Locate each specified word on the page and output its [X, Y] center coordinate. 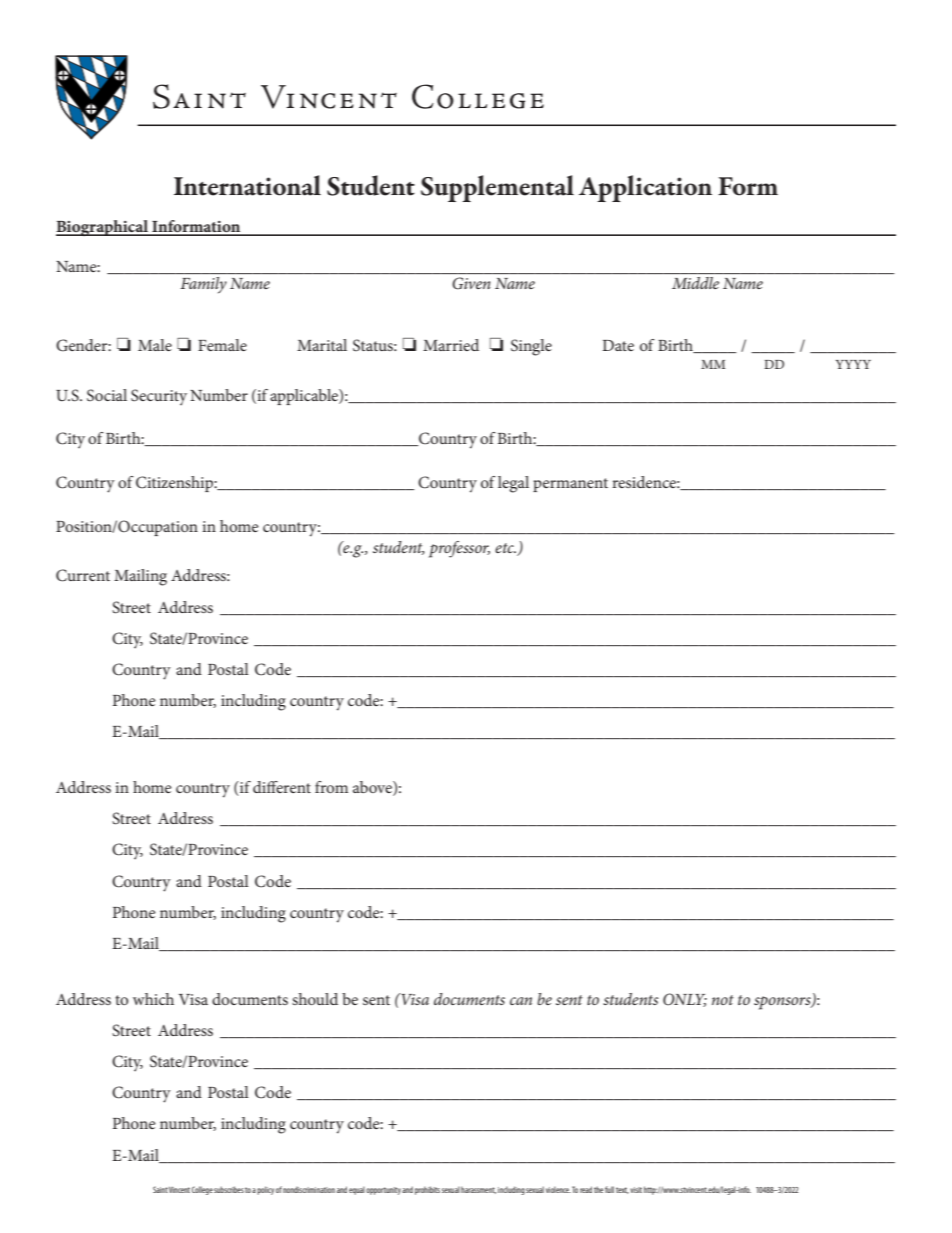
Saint [160, 1189]
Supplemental [497, 188]
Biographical [103, 228]
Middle [695, 283]
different [282, 787]
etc [505, 548]
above [373, 788]
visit [636, 1190]
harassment [478, 1190]
